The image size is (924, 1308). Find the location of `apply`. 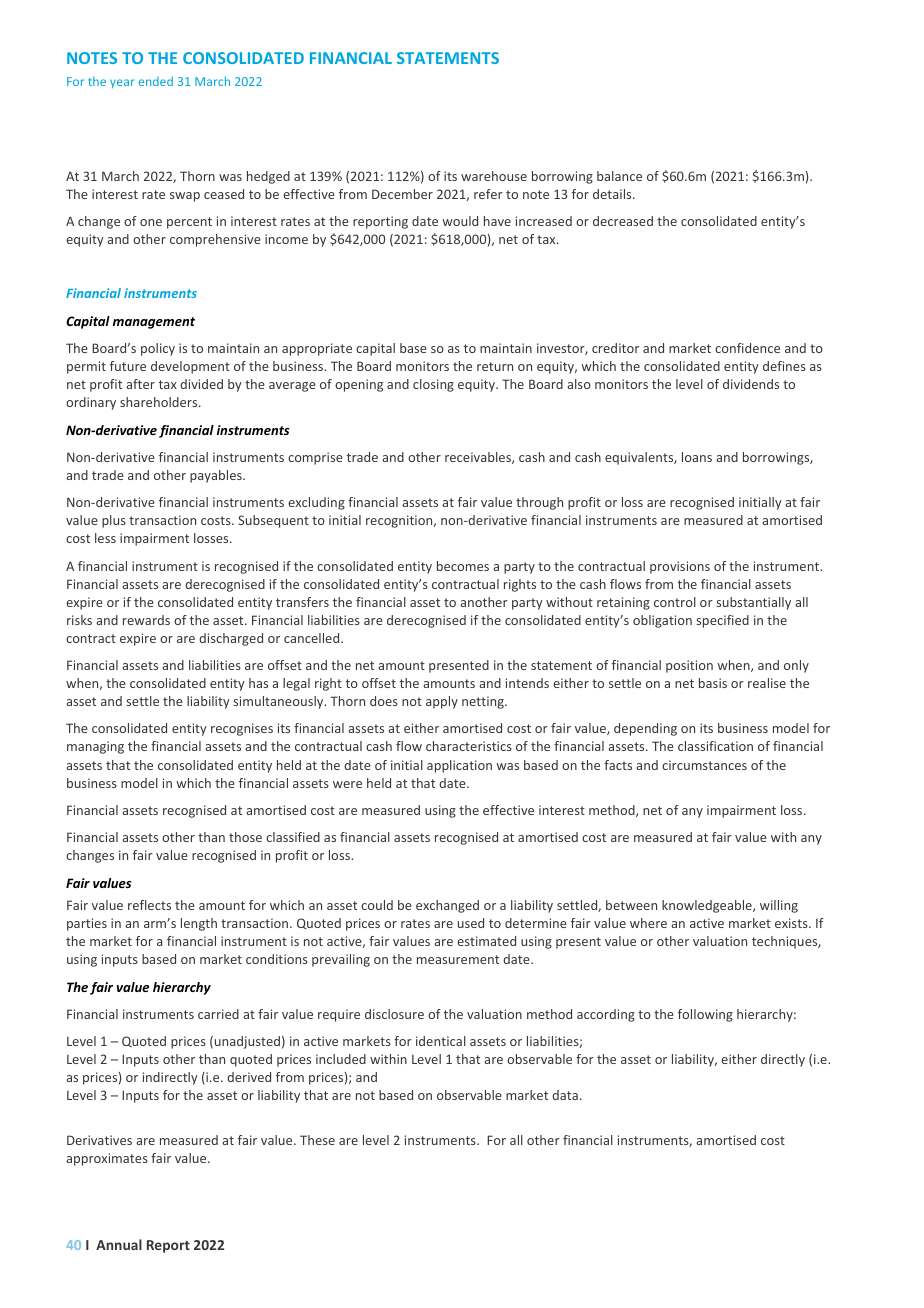

apply is located at coordinates (442, 702).
